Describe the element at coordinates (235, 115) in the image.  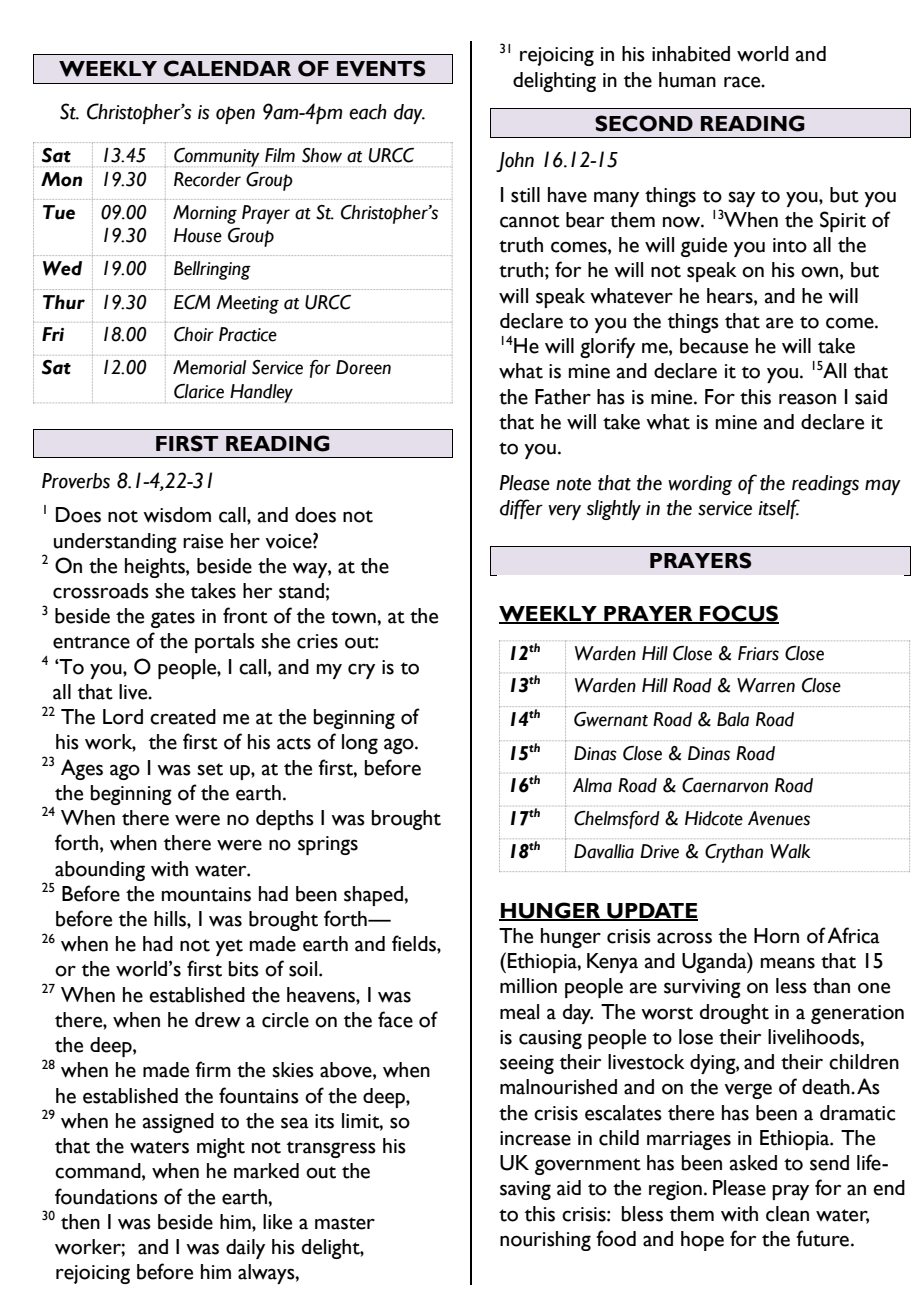
I see `open` at that location.
